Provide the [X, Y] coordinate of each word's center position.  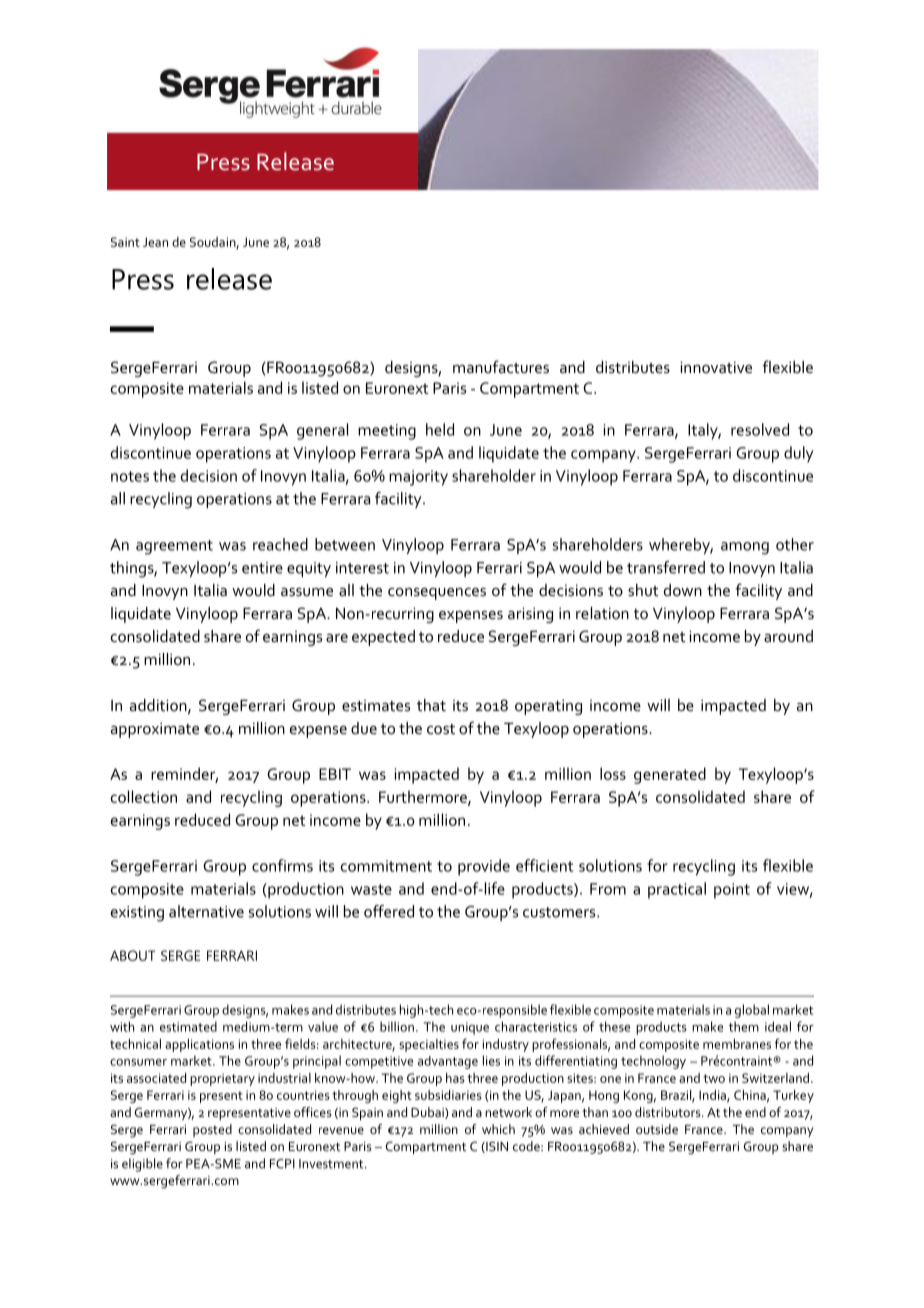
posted [212, 1130]
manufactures [501, 366]
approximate [155, 730]
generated [670, 775]
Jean [155, 242]
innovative [716, 367]
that [431, 705]
